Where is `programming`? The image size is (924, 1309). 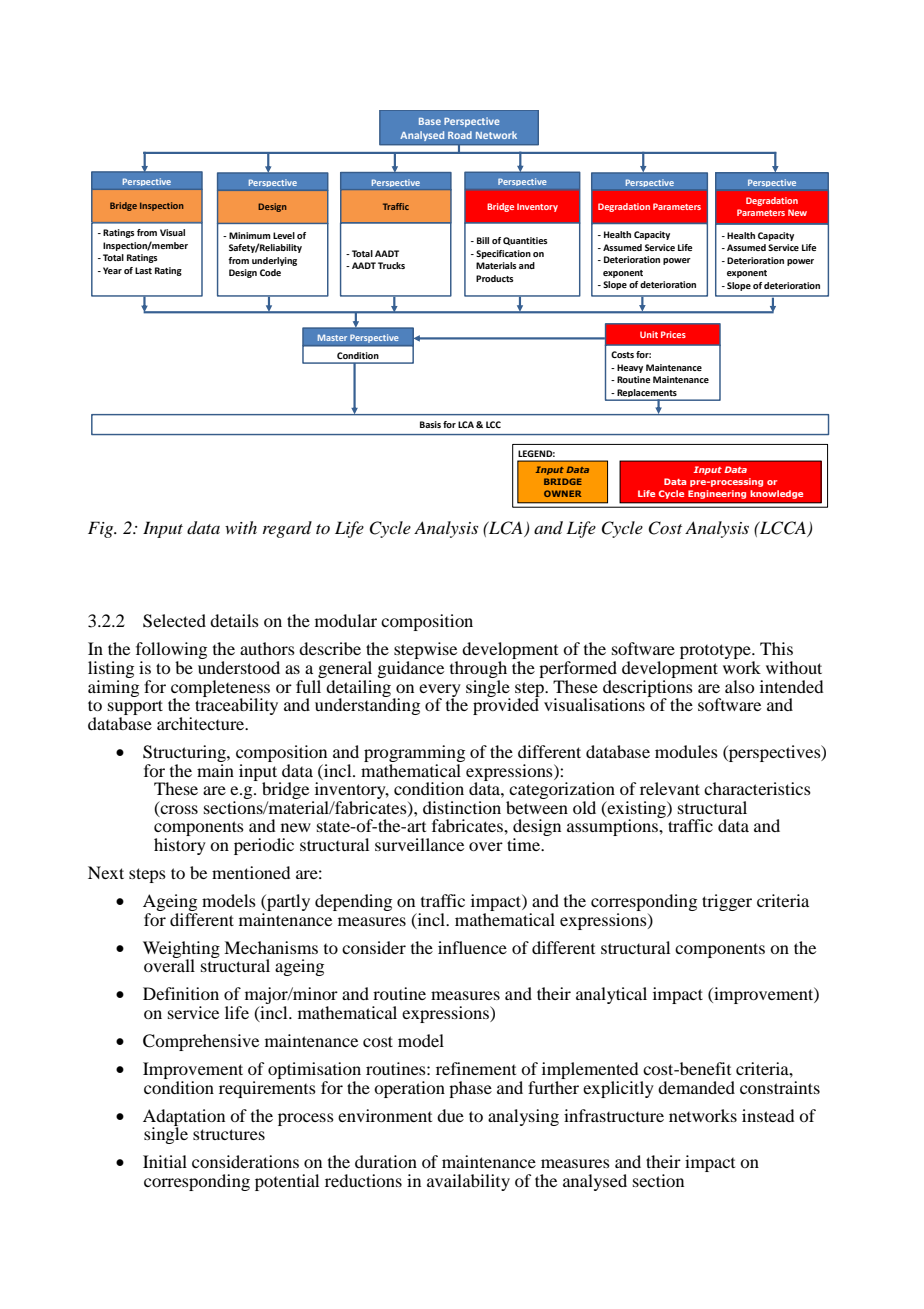
programming is located at coordinates (414, 753).
